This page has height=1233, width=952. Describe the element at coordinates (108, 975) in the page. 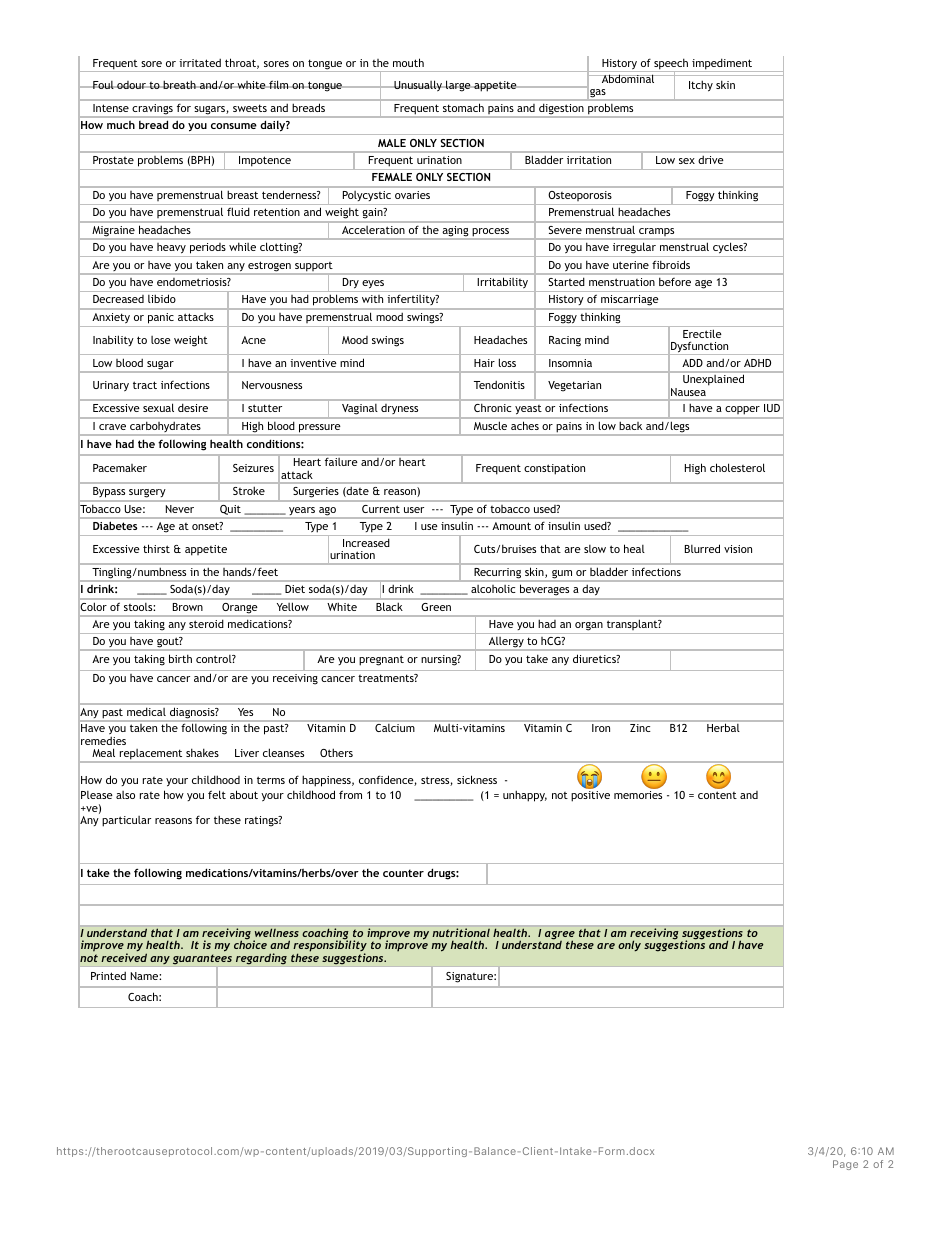

I see `Printed` at that location.
